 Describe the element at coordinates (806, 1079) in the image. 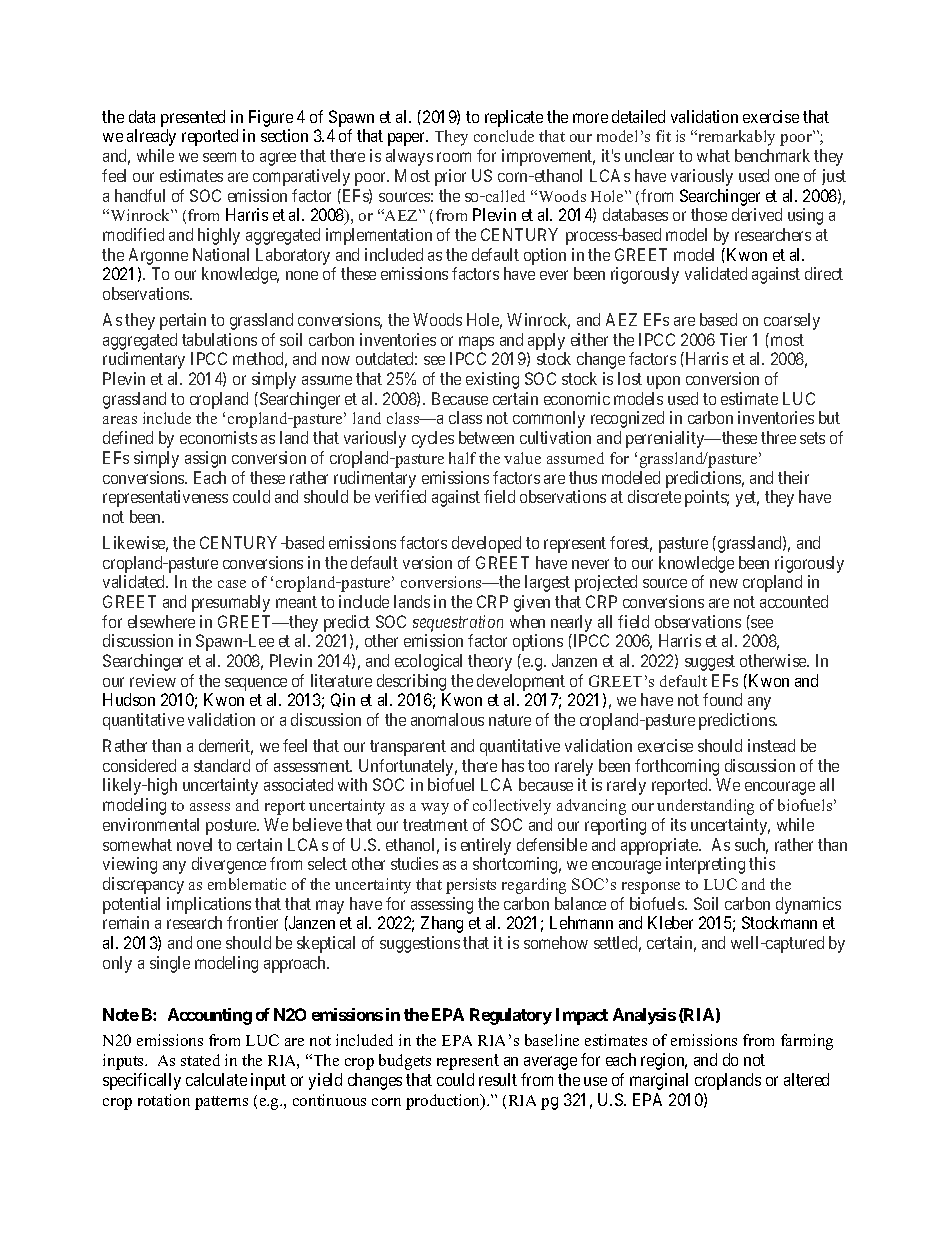

I see `altered` at that location.
